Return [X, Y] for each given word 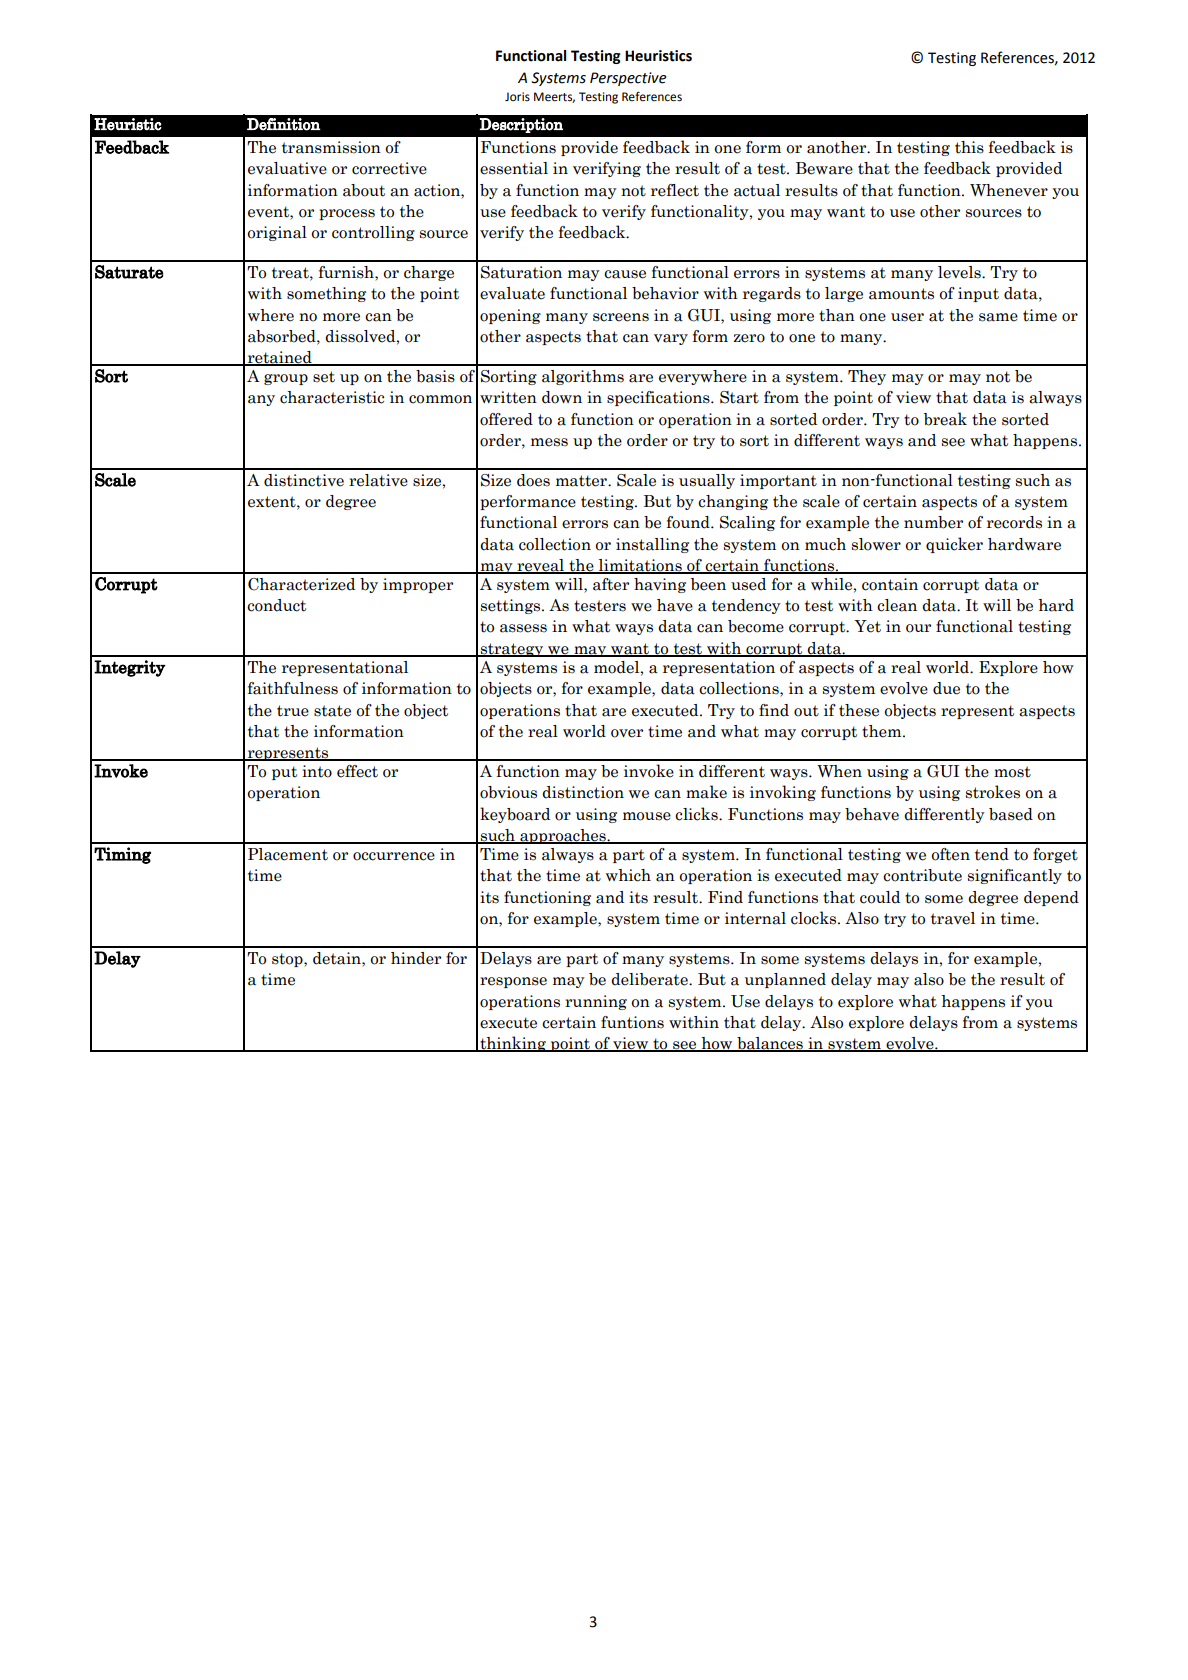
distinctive [304, 480]
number [933, 522]
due [946, 688]
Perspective [628, 79]
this [969, 147]
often [950, 854]
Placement [288, 854]
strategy [512, 650]
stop [288, 960]
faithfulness [293, 688]
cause [625, 274]
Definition [284, 124]
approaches [563, 836]
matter [582, 481]
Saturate [129, 272]
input [978, 294]
